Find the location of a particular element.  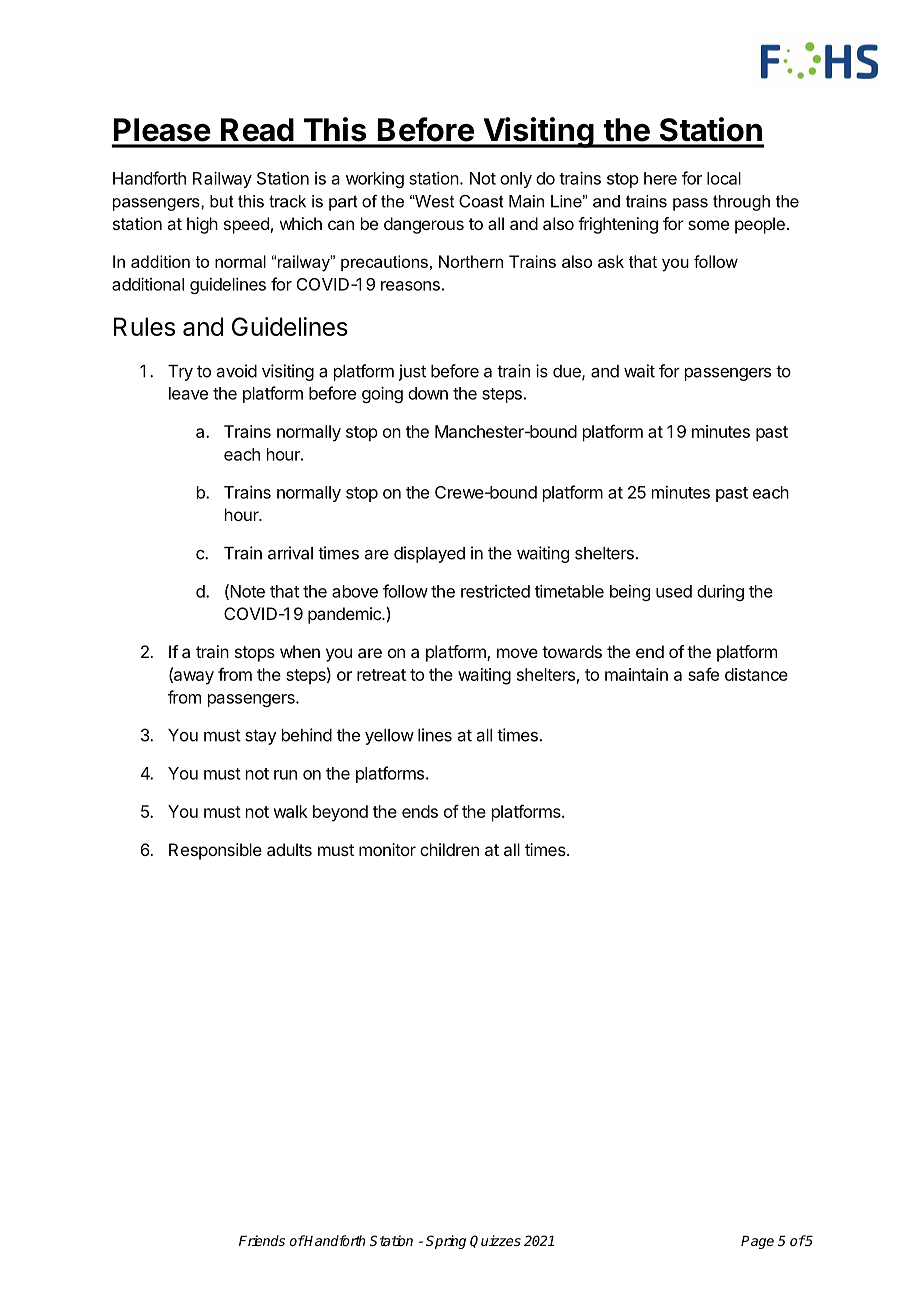

Quizzes is located at coordinates (495, 1241).
